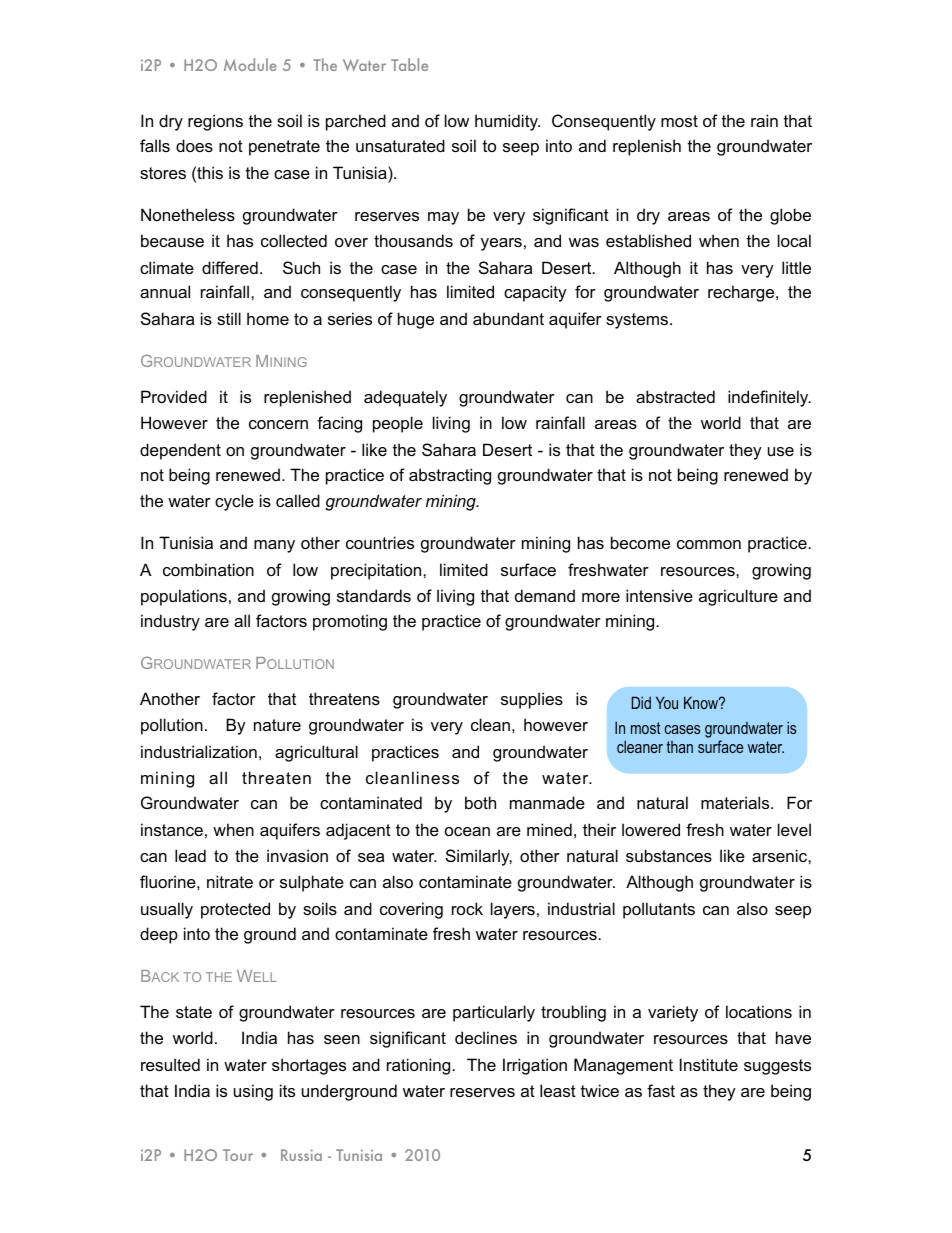  What do you see at coordinates (238, 1155) in the screenshot?
I see `Tour` at bounding box center [238, 1155].
